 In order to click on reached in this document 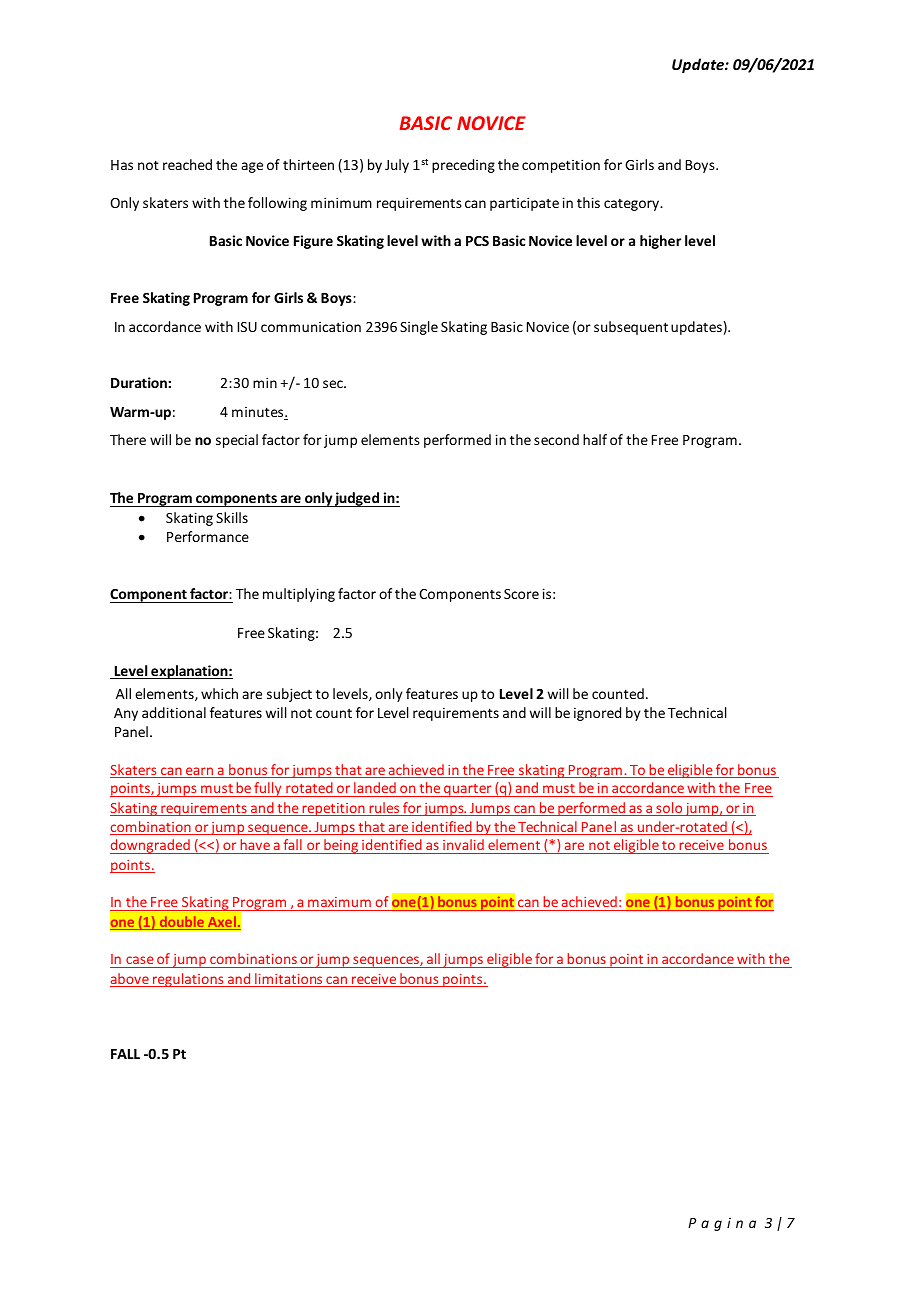, I will do `click(187, 164)`.
